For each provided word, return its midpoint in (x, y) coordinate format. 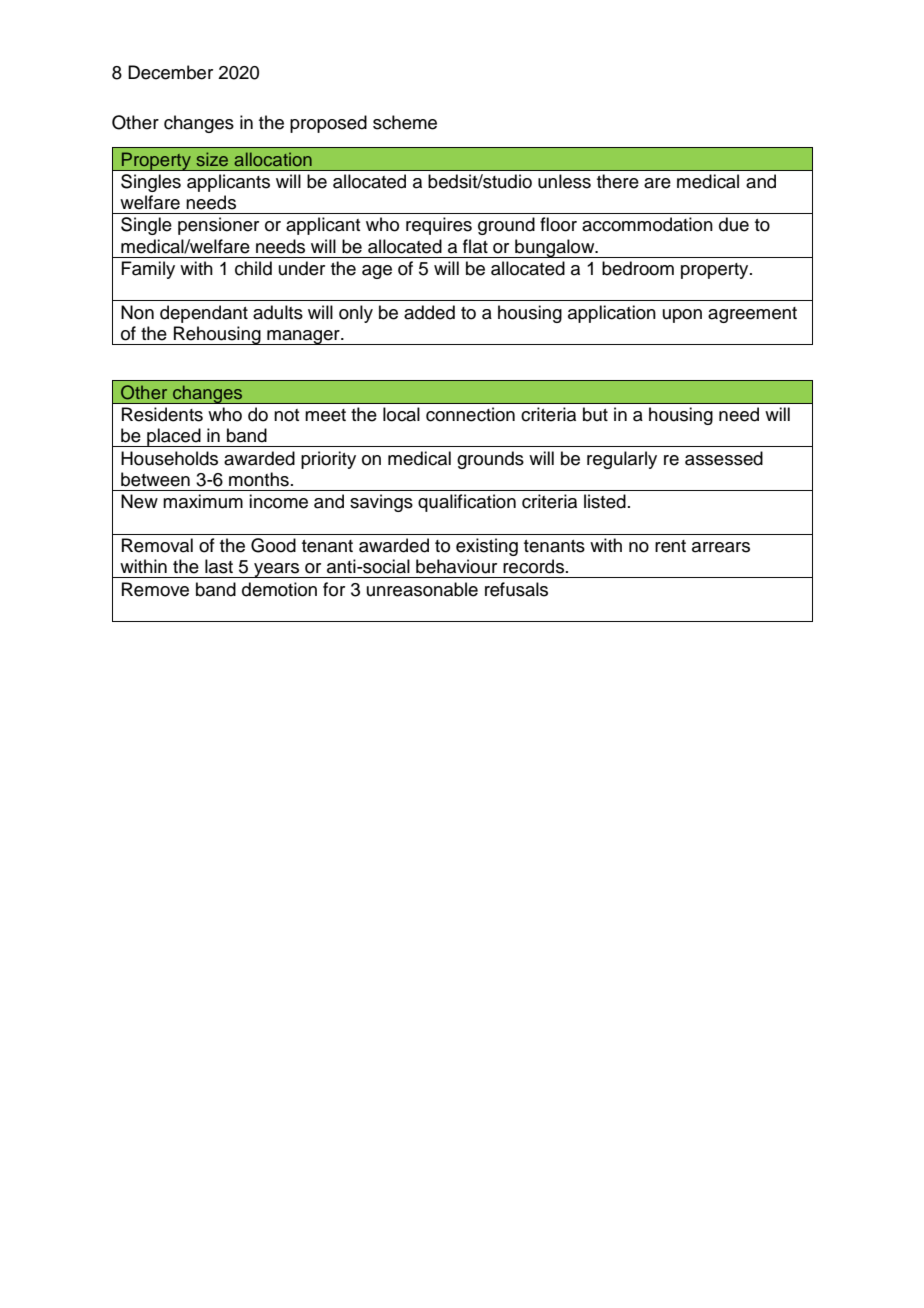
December (170, 72)
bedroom (638, 268)
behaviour (456, 566)
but (595, 414)
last (219, 566)
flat (475, 246)
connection (470, 414)
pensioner (218, 226)
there (618, 181)
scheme (405, 122)
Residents (162, 414)
